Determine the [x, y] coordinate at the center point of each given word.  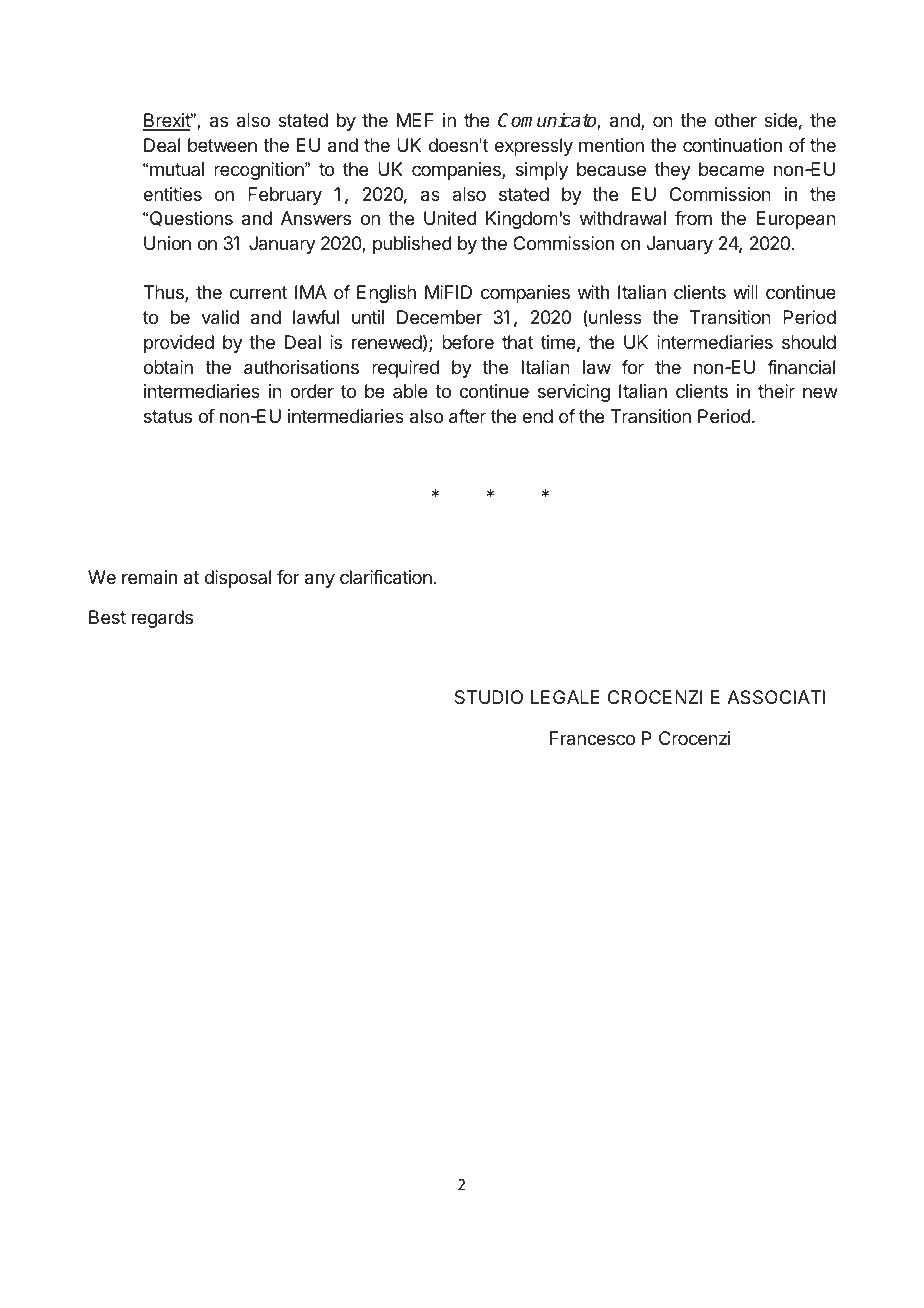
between [222, 145]
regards [162, 619]
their [776, 391]
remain [149, 577]
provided [179, 344]
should [809, 342]
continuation [732, 145]
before [468, 342]
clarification [386, 577]
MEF [415, 120]
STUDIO [489, 697]
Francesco [592, 738]
